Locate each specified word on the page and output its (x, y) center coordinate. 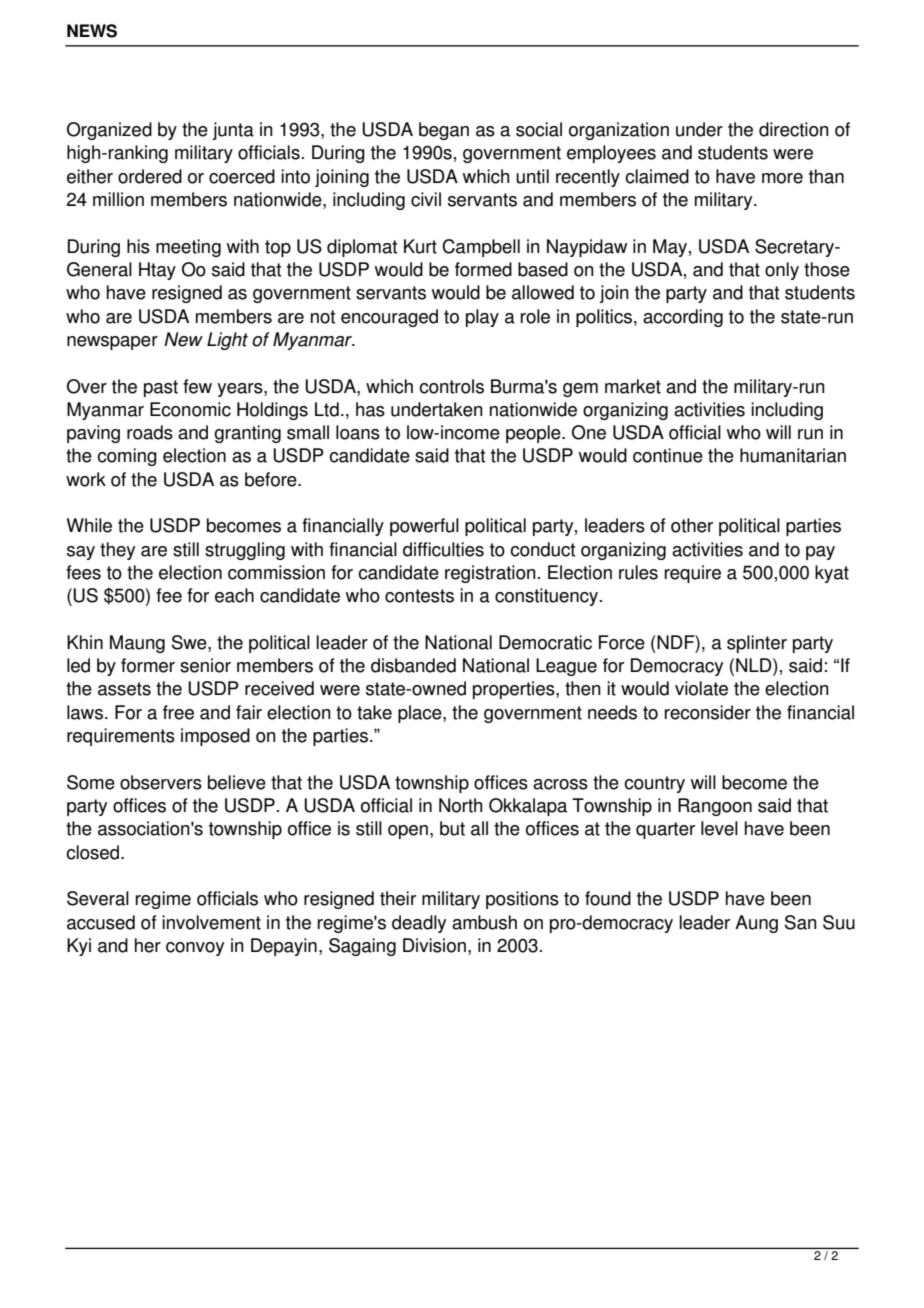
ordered (150, 176)
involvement (211, 922)
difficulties (443, 549)
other (692, 525)
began (444, 131)
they (117, 551)
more (782, 178)
